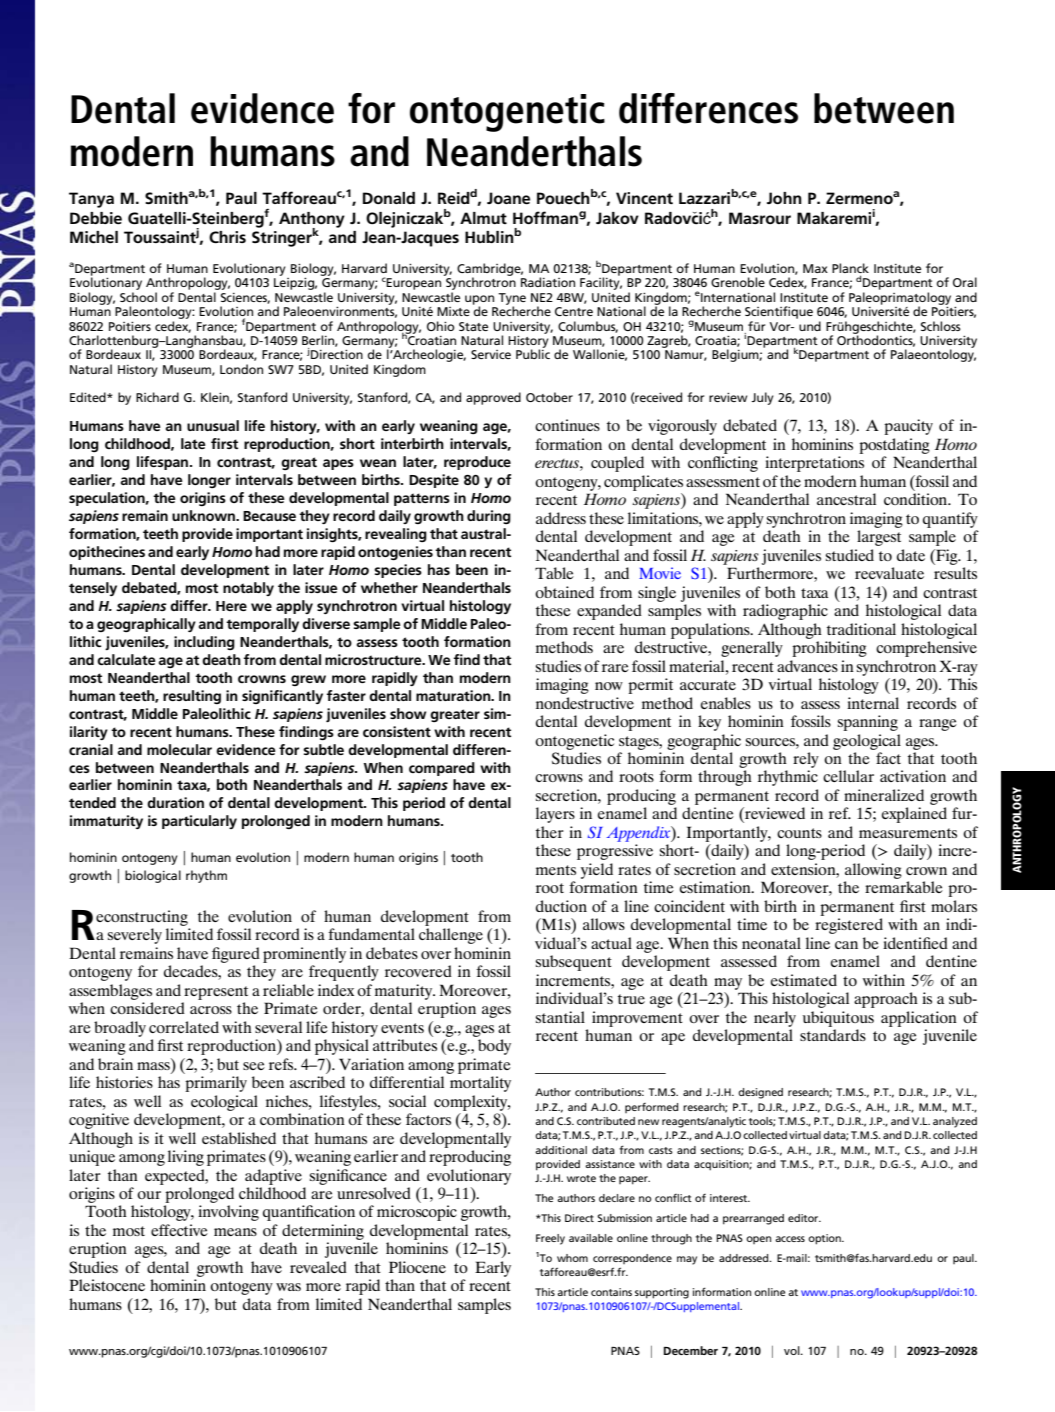 This screenshot has height=1412, width=1055. I want to click on Radiation, so click(548, 282).
